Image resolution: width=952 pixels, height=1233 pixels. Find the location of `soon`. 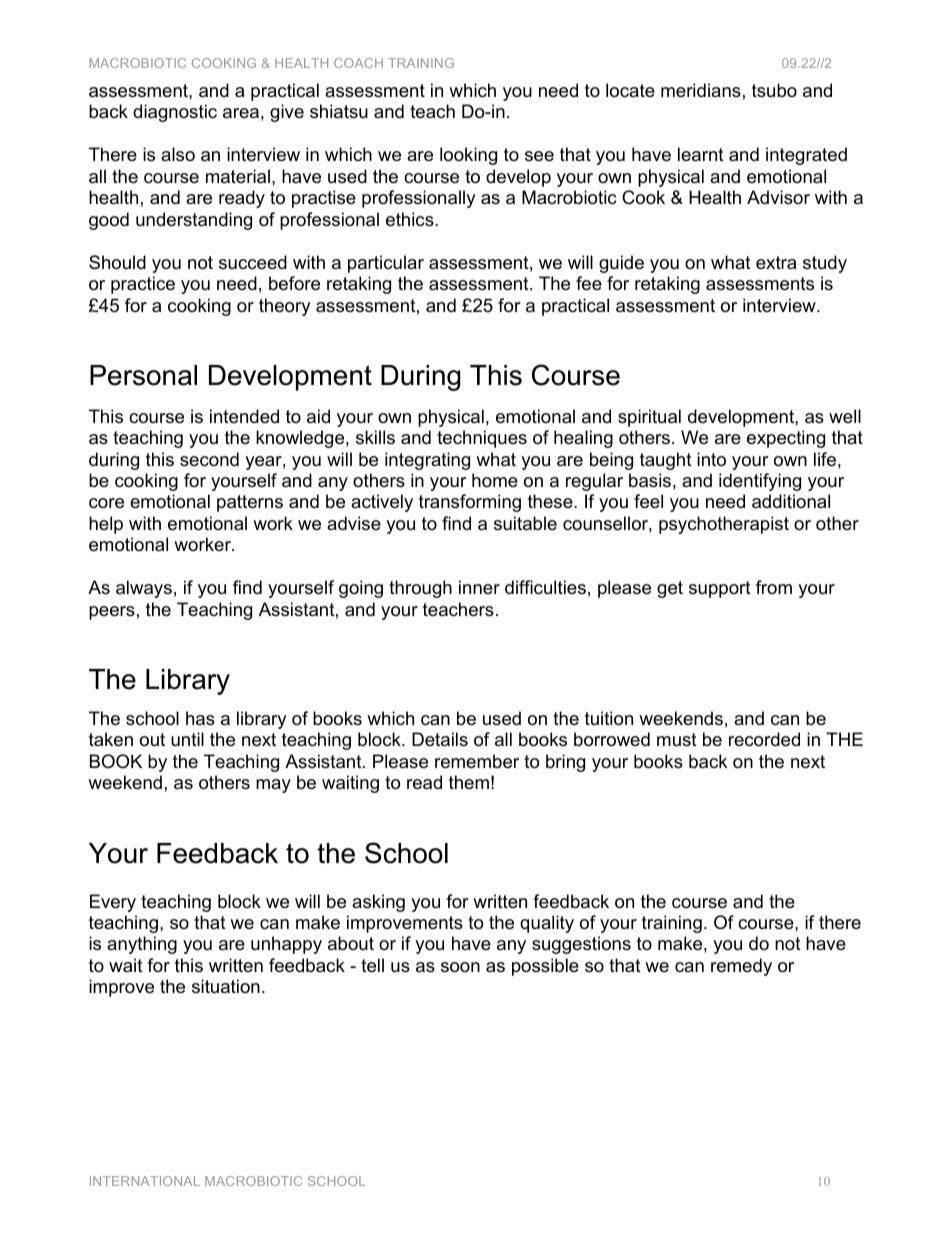

soon is located at coordinates (460, 967).
